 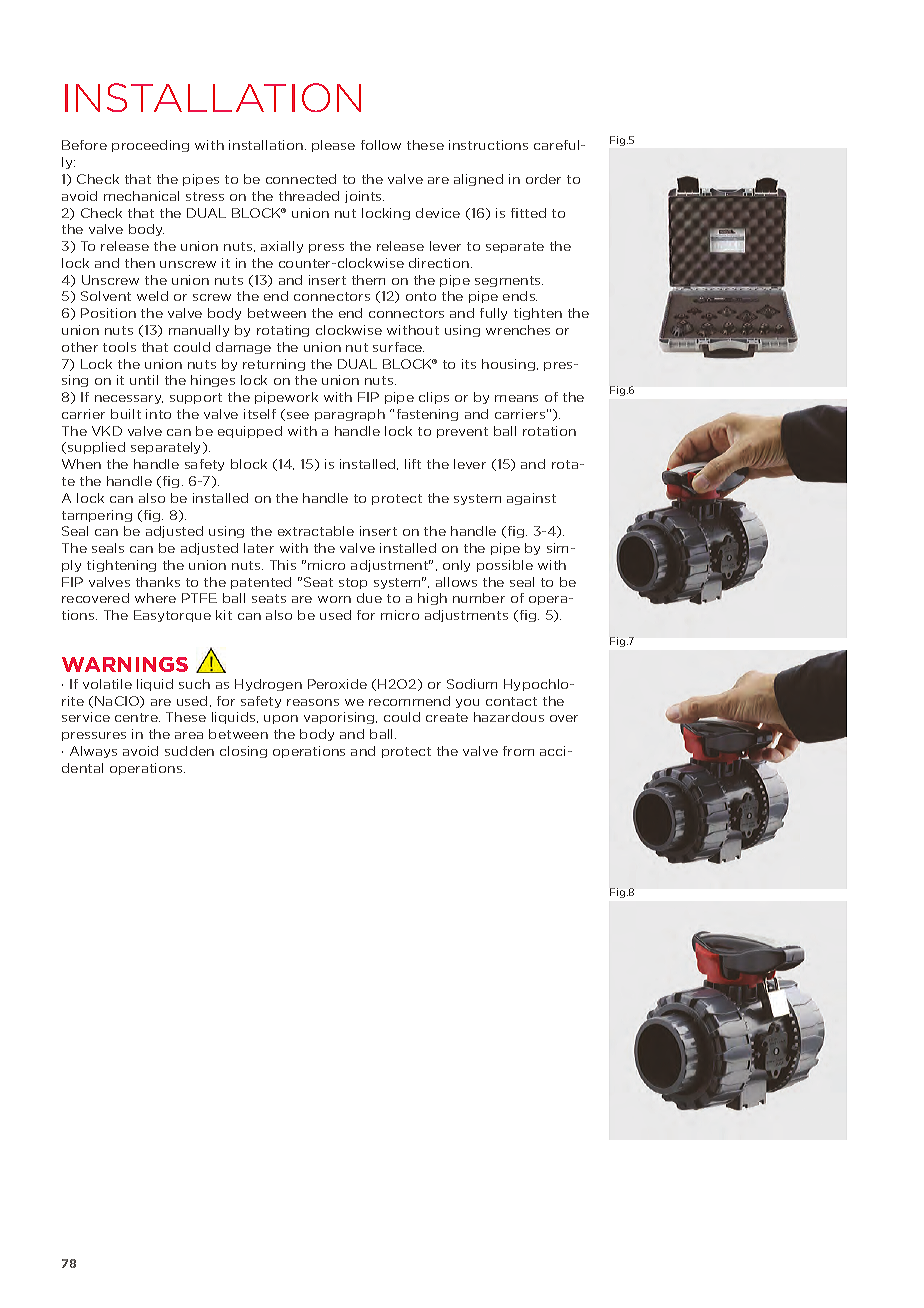 What do you see at coordinates (479, 598) in the screenshot?
I see `number` at bounding box center [479, 598].
